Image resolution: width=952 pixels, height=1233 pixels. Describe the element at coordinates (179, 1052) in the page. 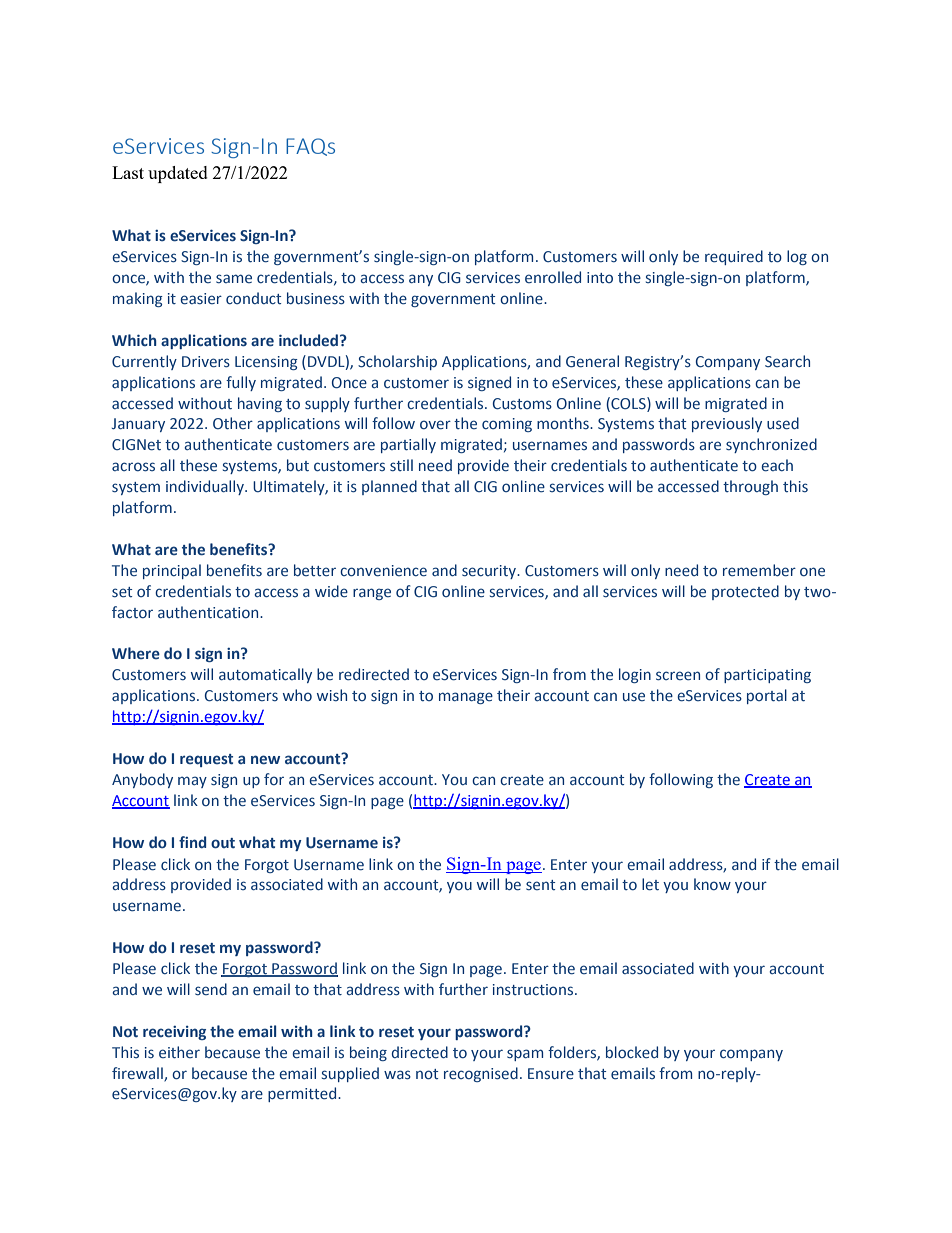

I see `either` at that location.
